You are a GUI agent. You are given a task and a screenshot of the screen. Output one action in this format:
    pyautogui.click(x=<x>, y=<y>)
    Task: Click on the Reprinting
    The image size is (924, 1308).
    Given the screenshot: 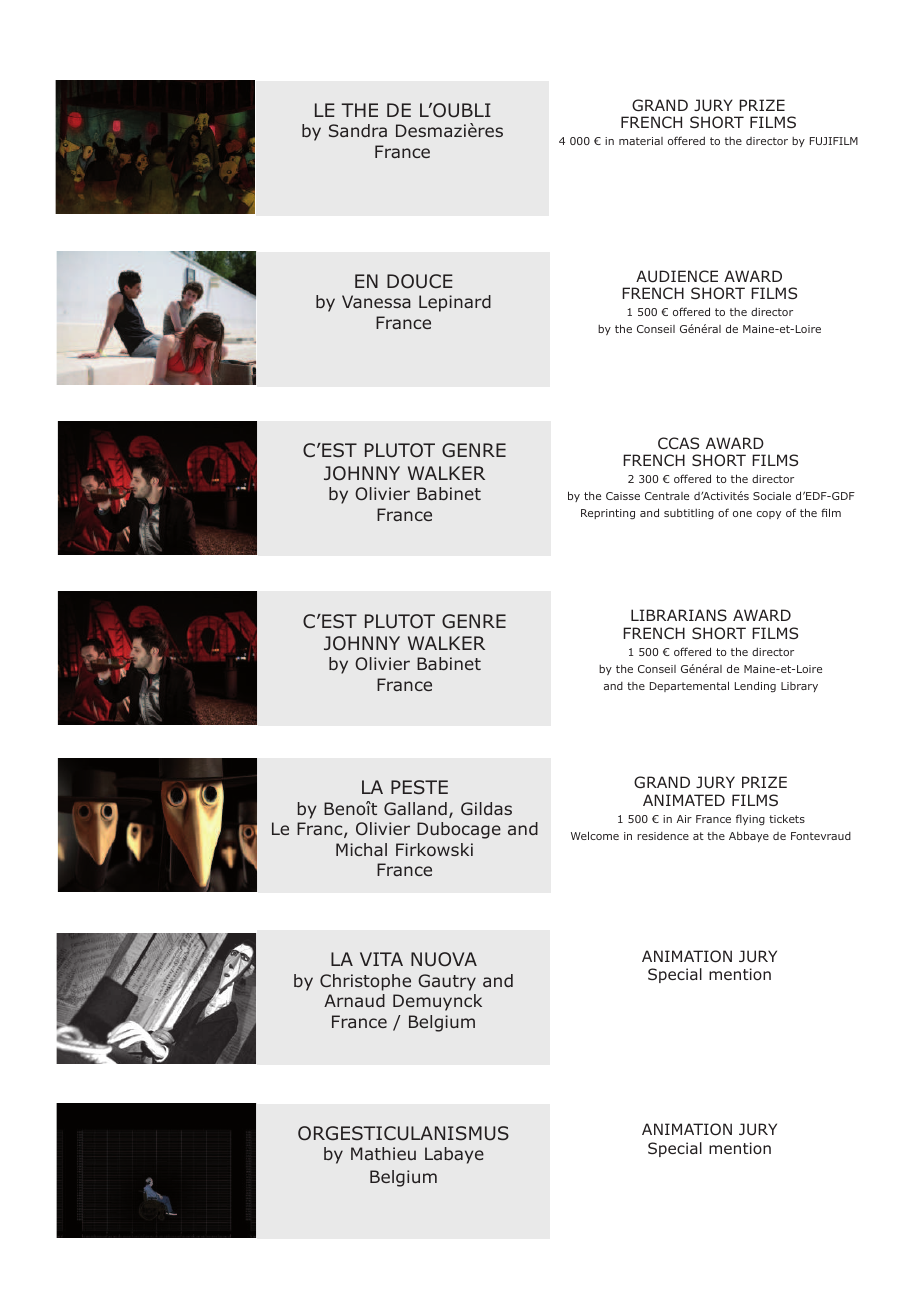 What is the action you would take?
    pyautogui.click(x=608, y=514)
